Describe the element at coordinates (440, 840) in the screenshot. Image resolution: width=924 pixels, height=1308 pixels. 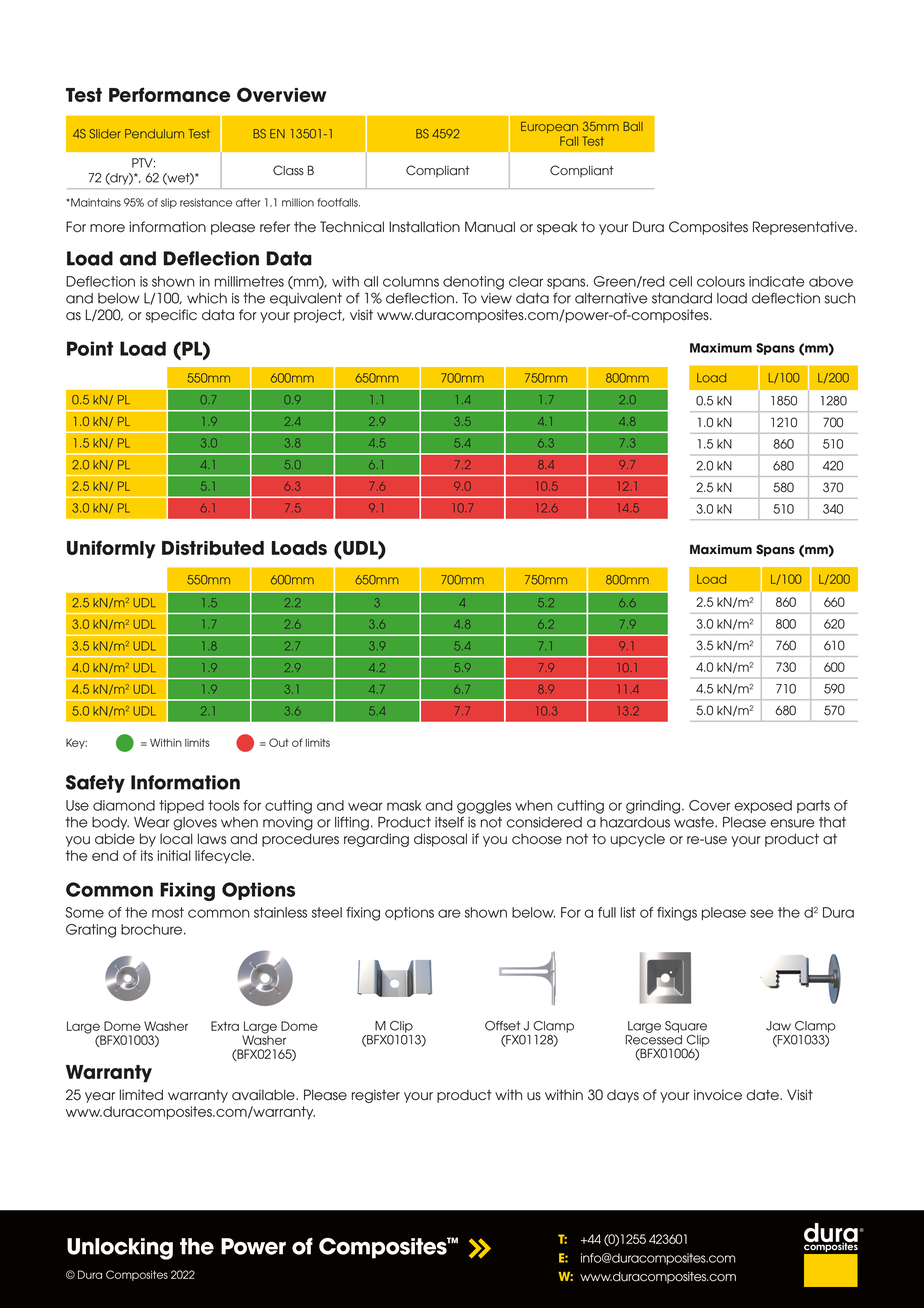
I see `disposal` at that location.
